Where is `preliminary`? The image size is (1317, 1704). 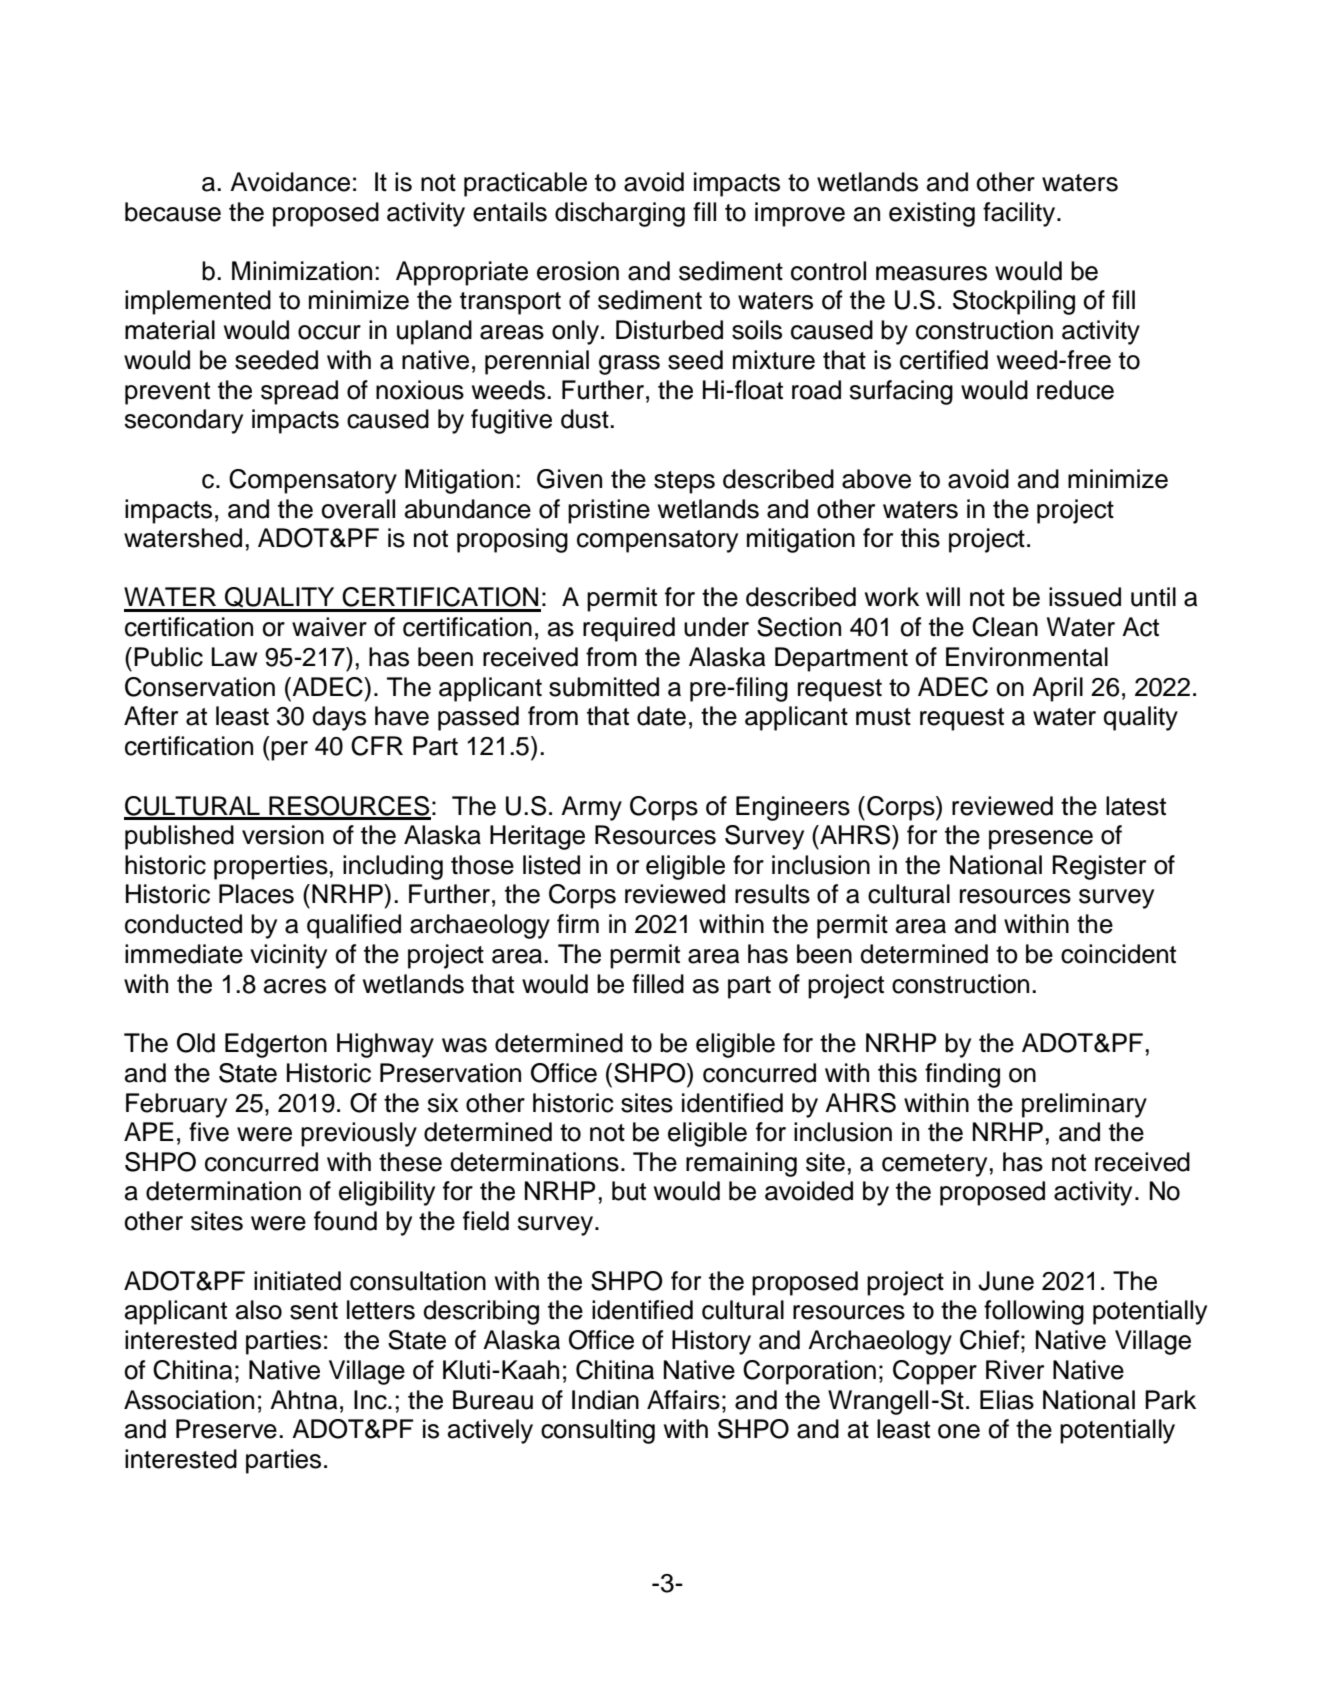
preliminary is located at coordinates (1084, 1105).
